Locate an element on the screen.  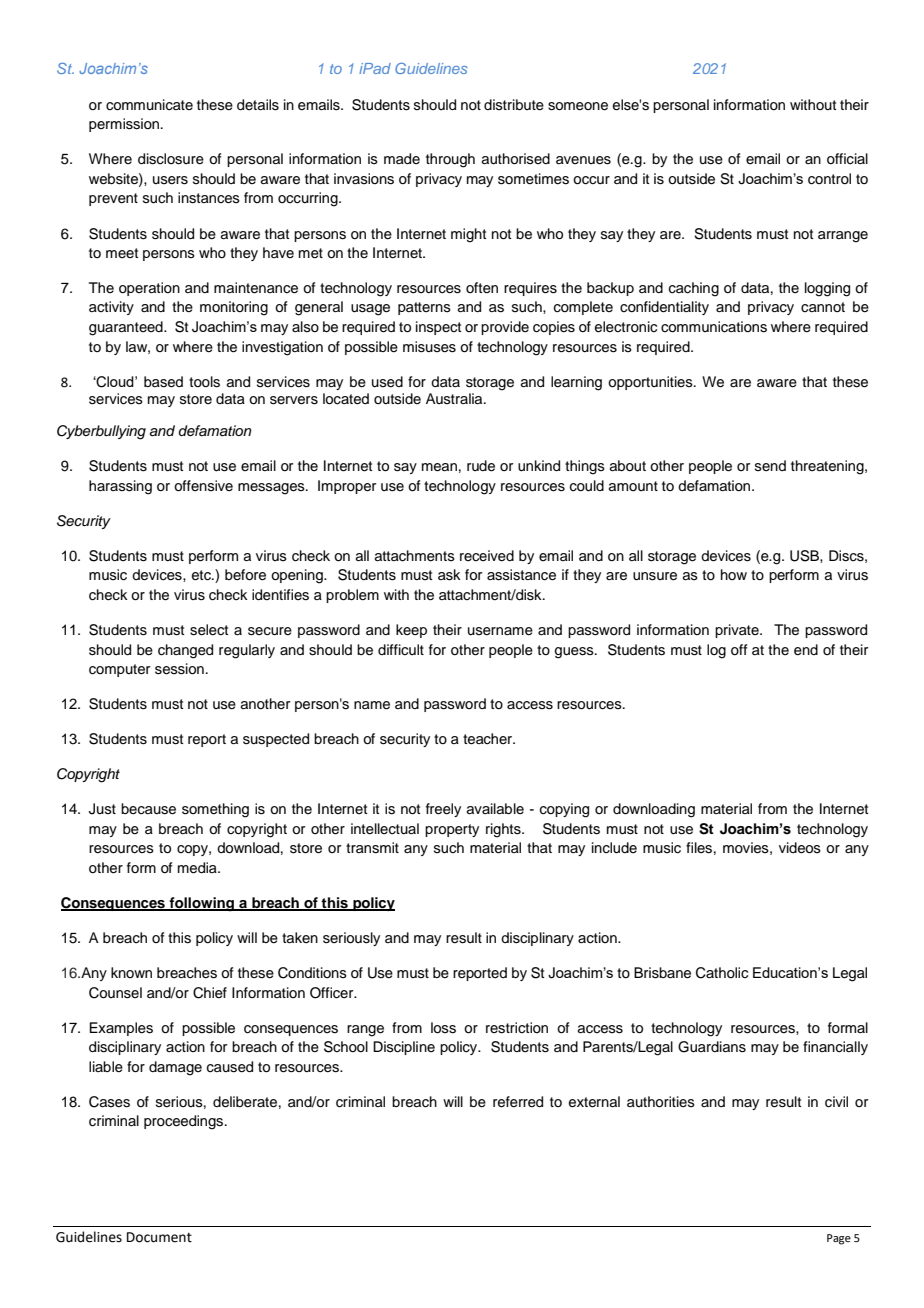
Page is located at coordinates (839, 1239).
